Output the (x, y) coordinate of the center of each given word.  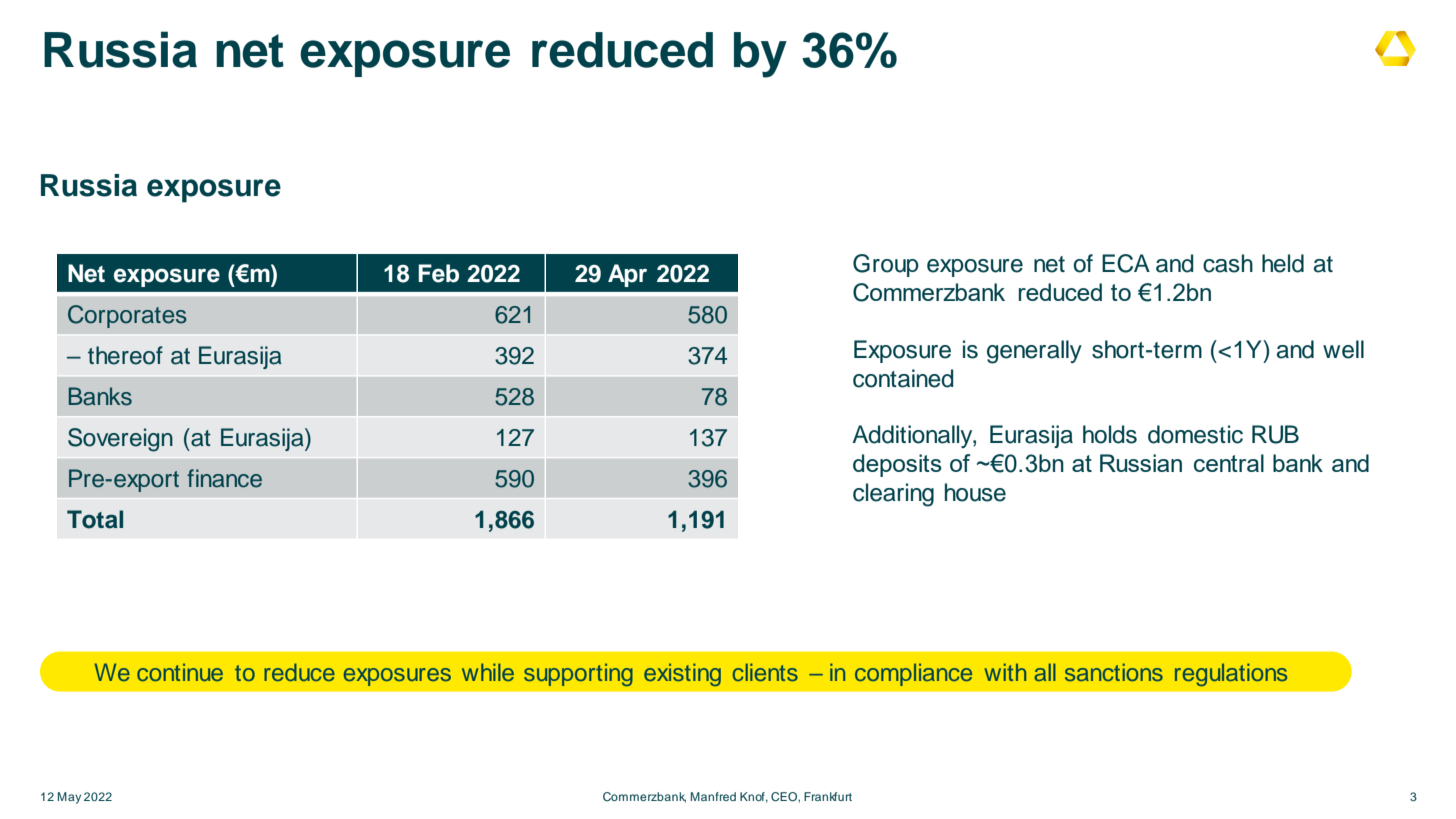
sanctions (1114, 672)
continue (180, 672)
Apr (627, 275)
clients (765, 672)
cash (1228, 263)
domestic (1195, 434)
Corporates (127, 316)
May (69, 798)
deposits (897, 465)
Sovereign (120, 440)
